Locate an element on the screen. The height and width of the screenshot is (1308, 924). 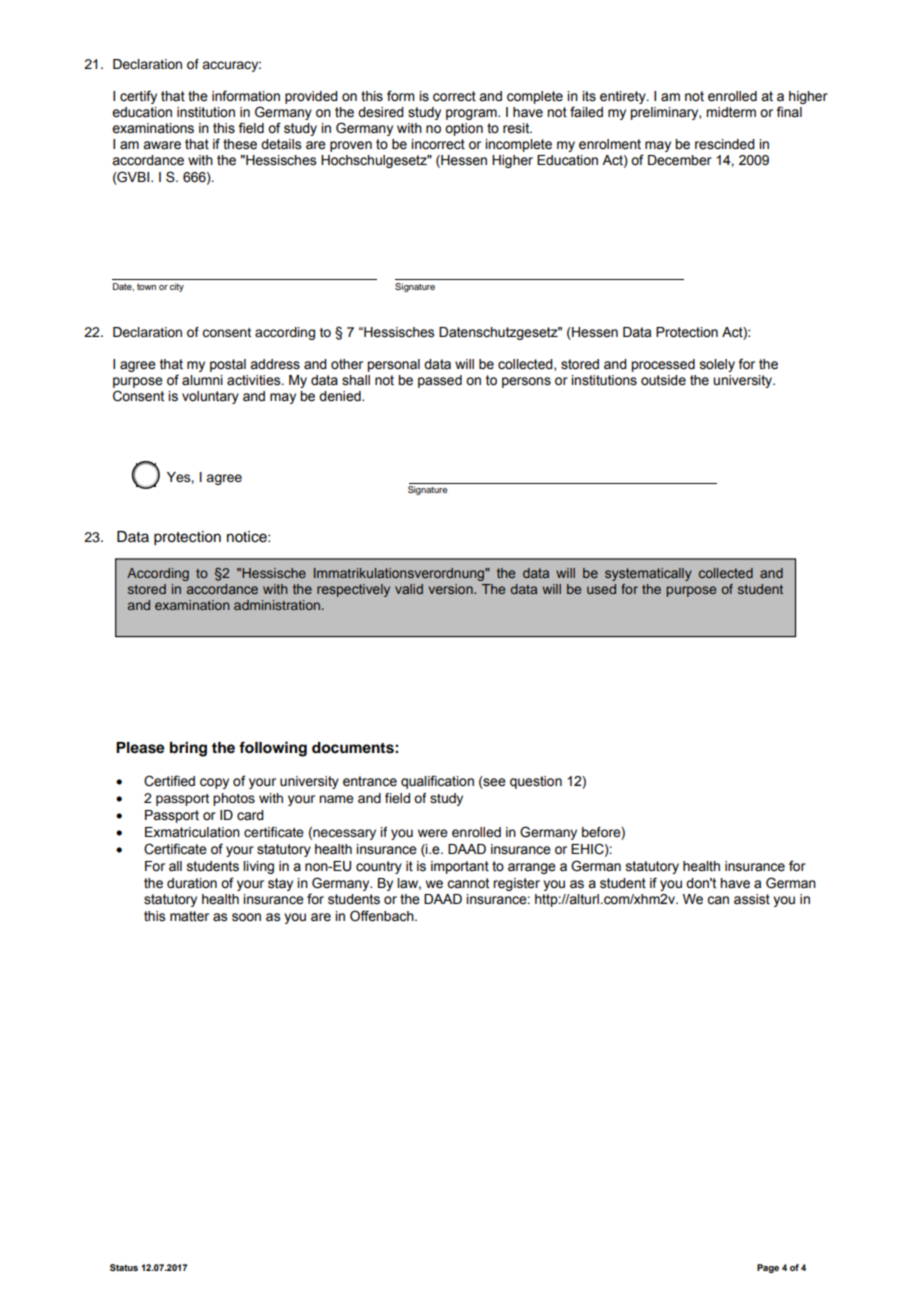
rescinded is located at coordinates (725, 144).
